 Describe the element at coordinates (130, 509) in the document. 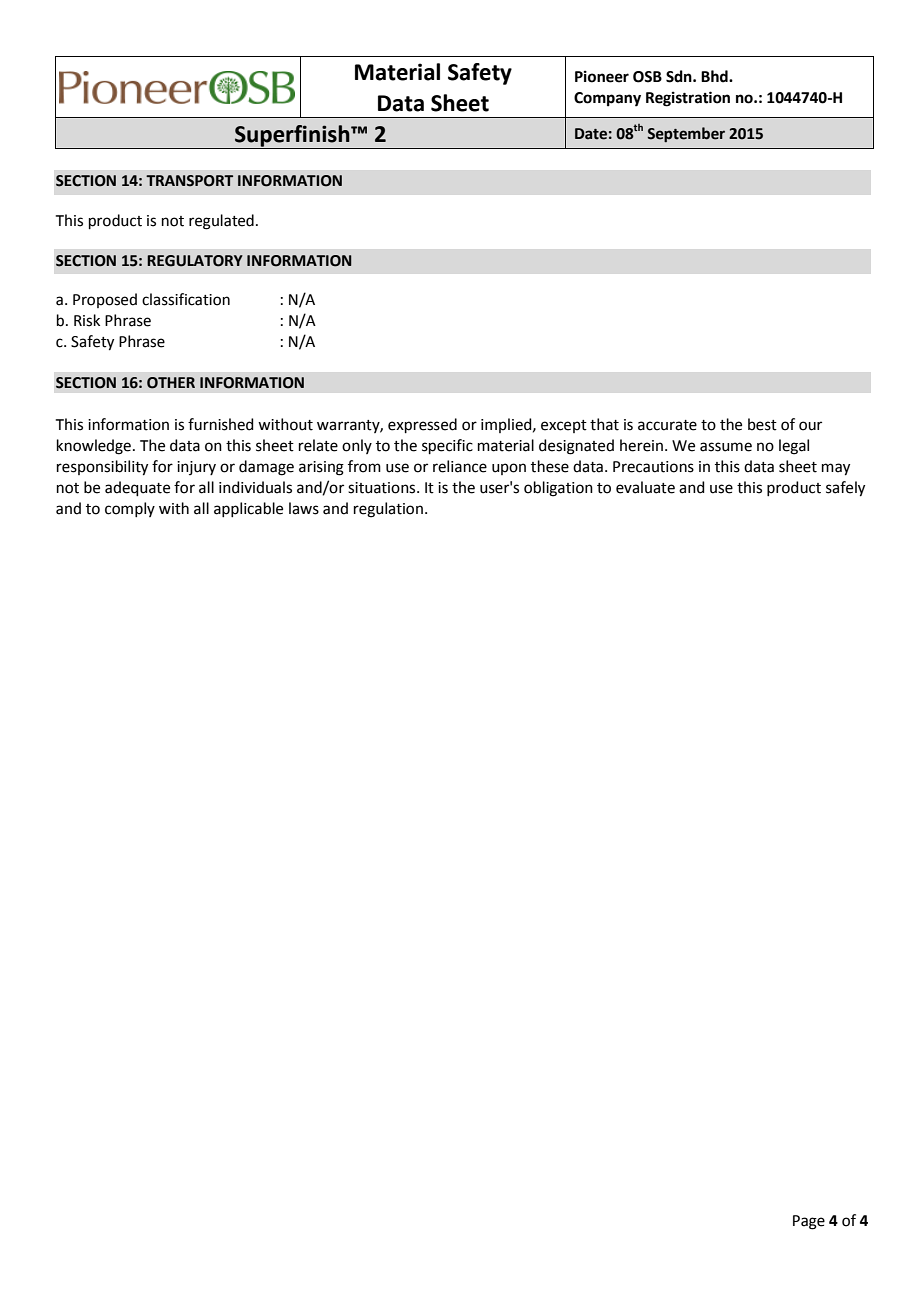

I see `comply` at that location.
